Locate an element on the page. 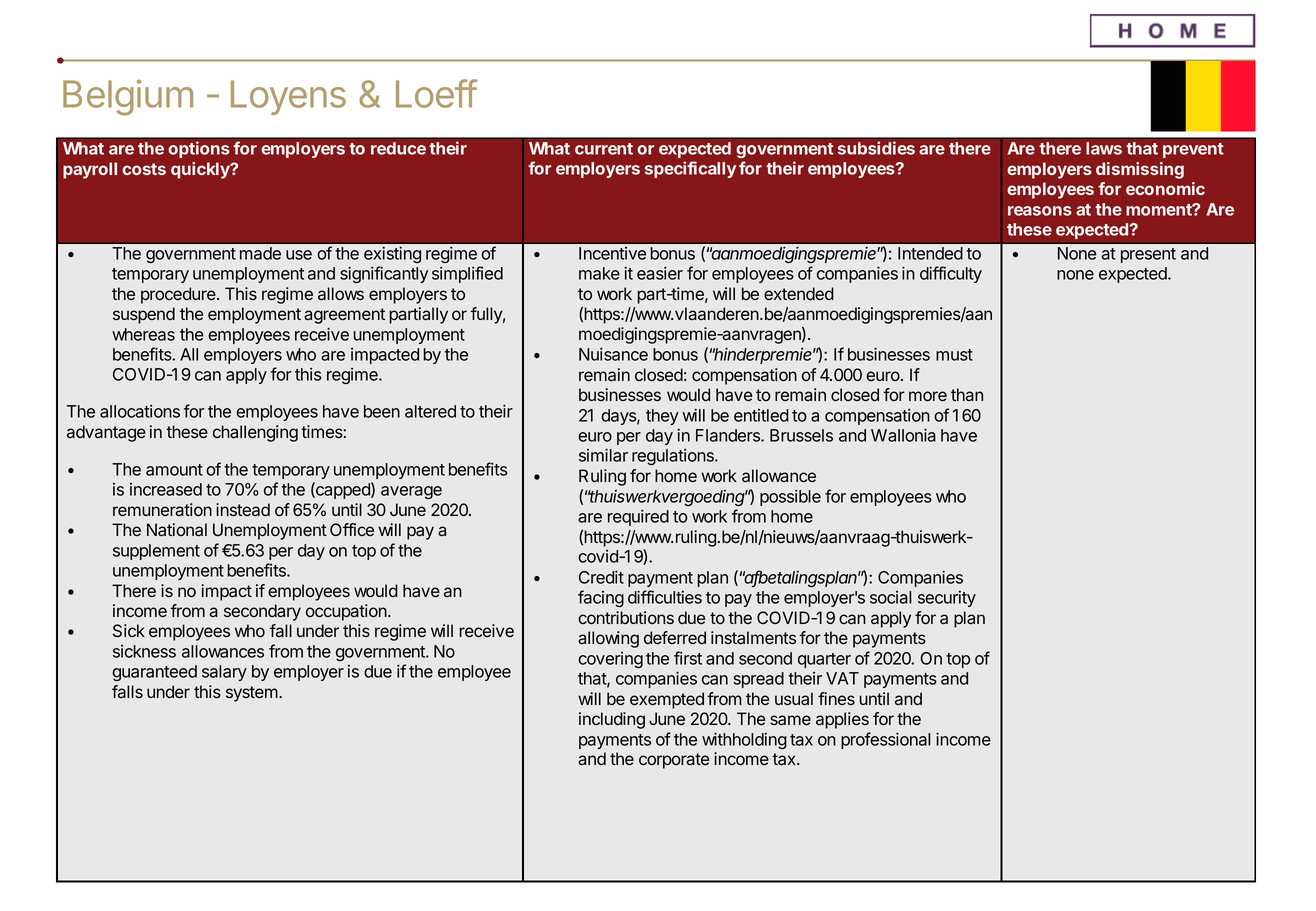 The image size is (1316, 911). system is located at coordinates (252, 694).
